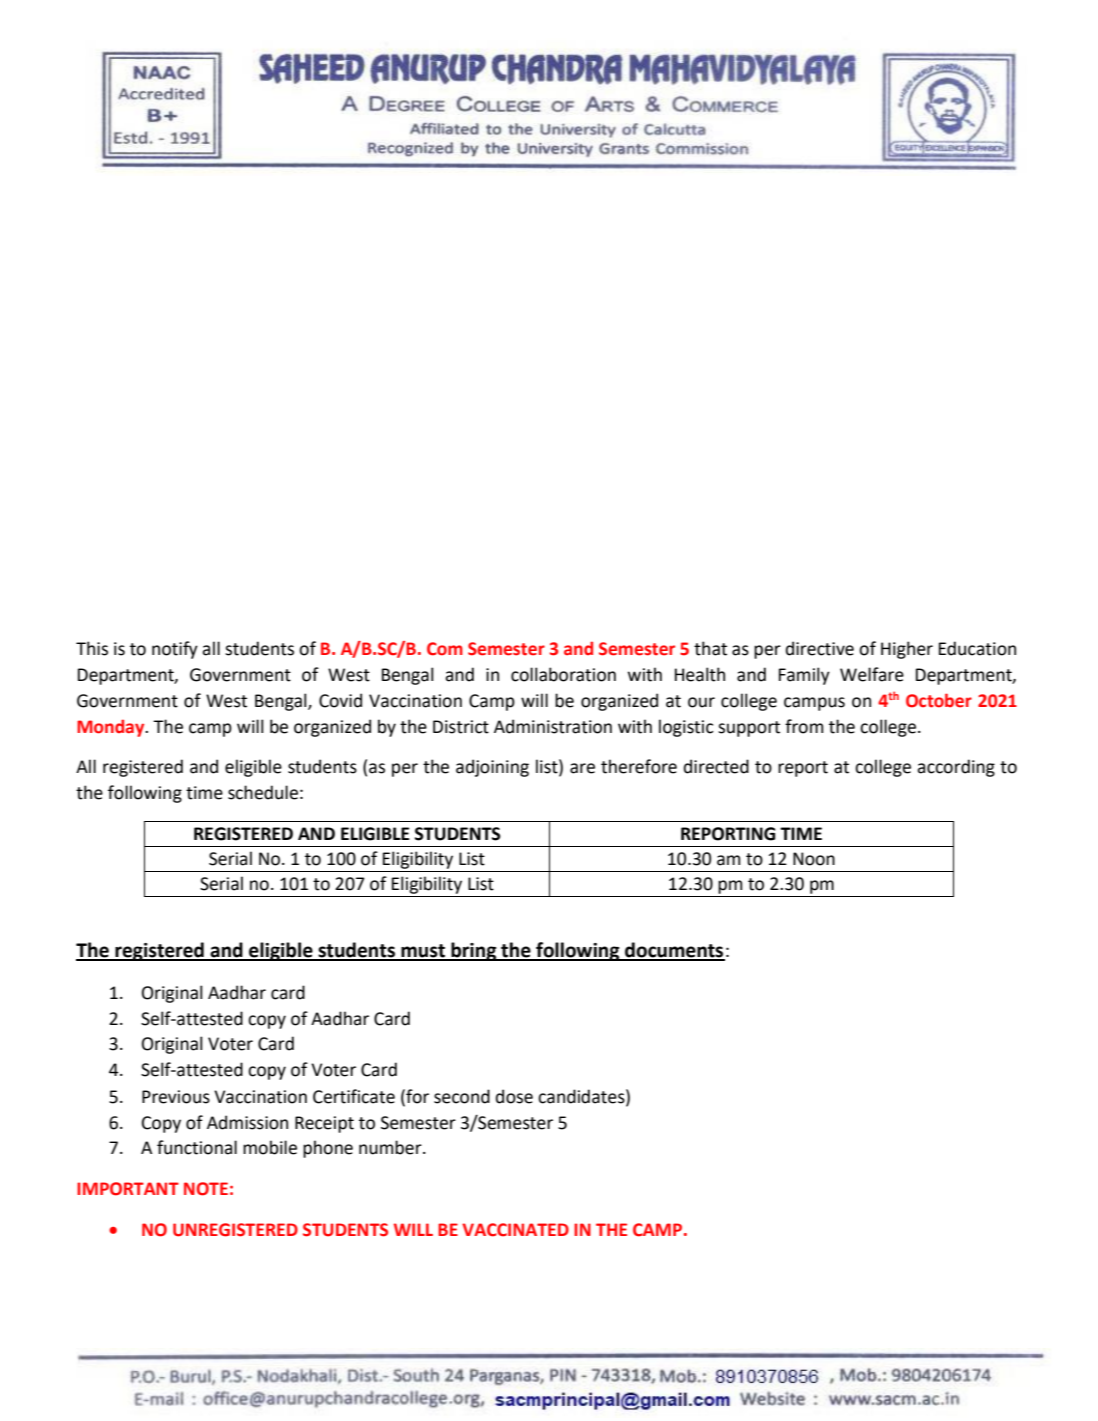  I want to click on VACCINATED, so click(515, 1230).
